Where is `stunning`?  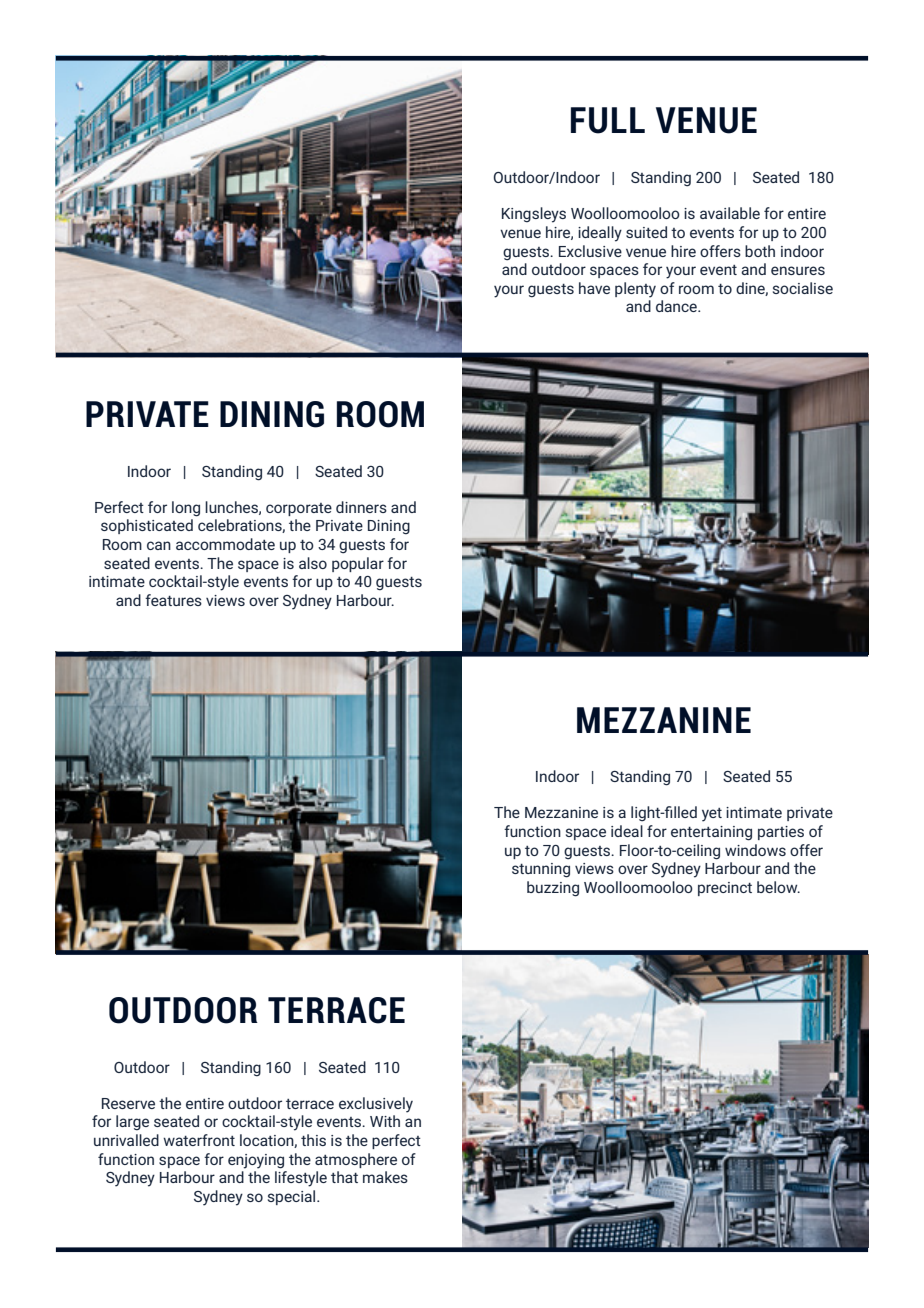
stunning is located at coordinates (541, 870).
